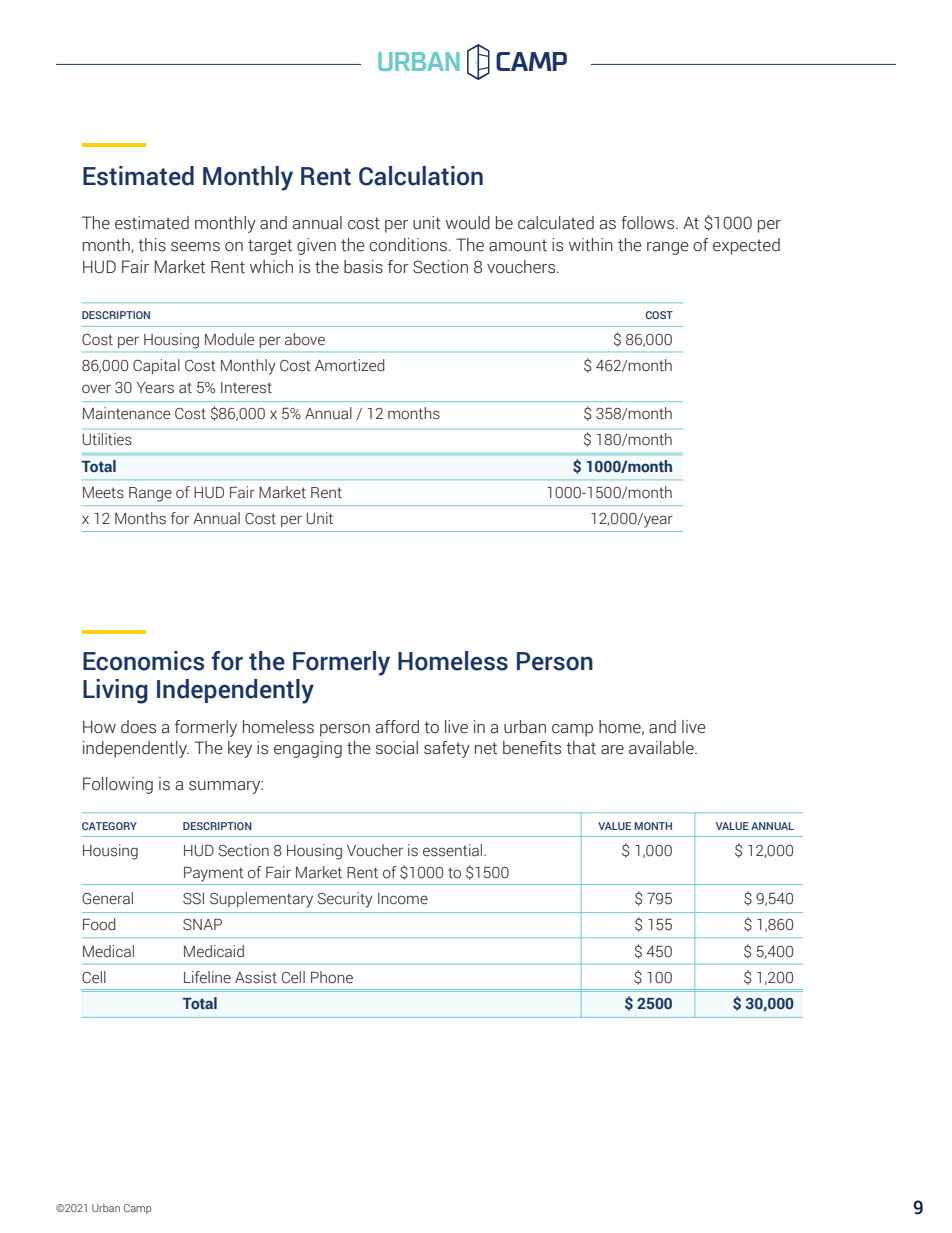 The width and height of the image is (952, 1233). Describe the element at coordinates (403, 899) in the image. I see `Income` at that location.
